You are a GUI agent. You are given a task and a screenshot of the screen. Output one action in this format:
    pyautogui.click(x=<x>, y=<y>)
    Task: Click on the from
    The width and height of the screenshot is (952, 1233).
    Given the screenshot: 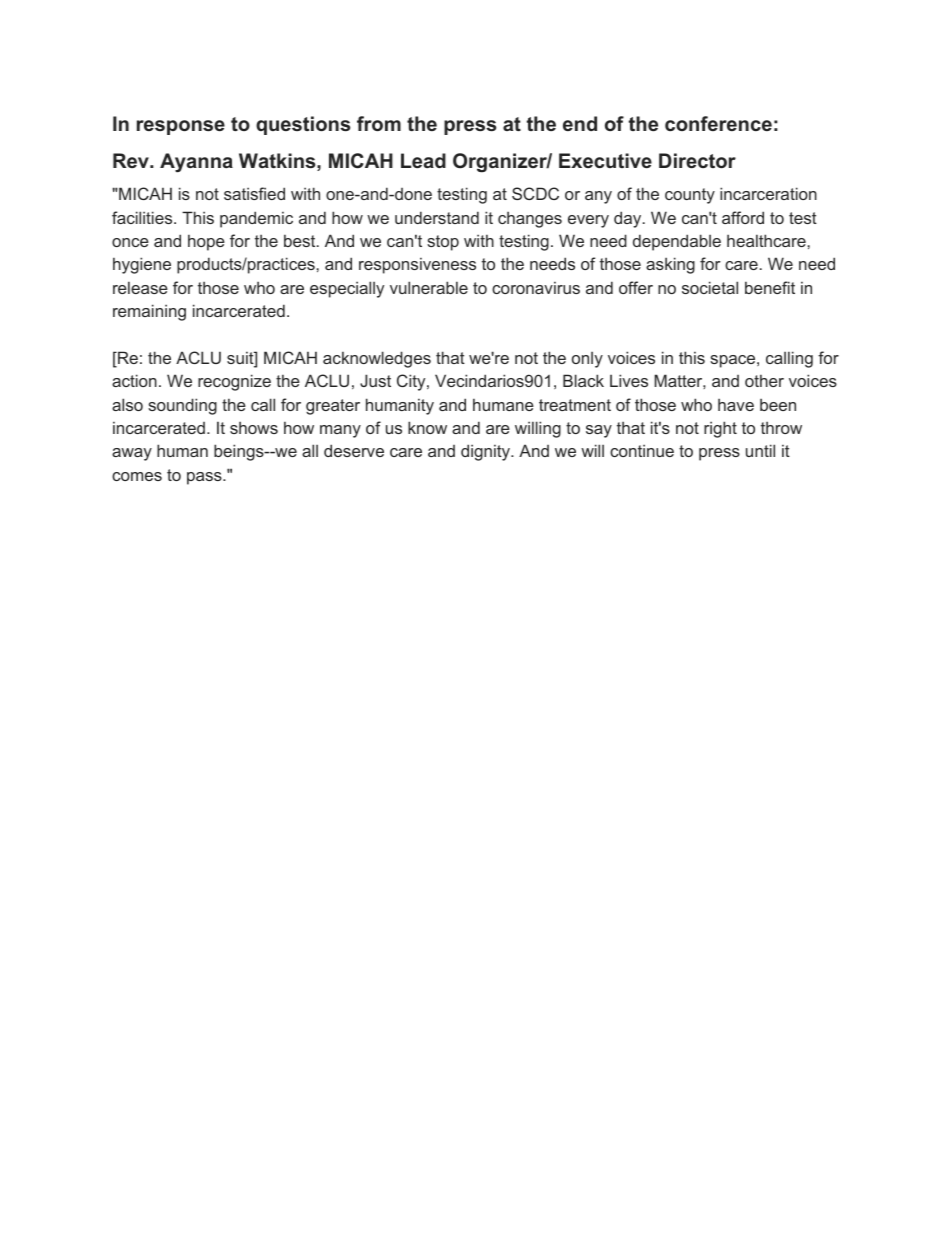 What is the action you would take?
    pyautogui.click(x=379, y=123)
